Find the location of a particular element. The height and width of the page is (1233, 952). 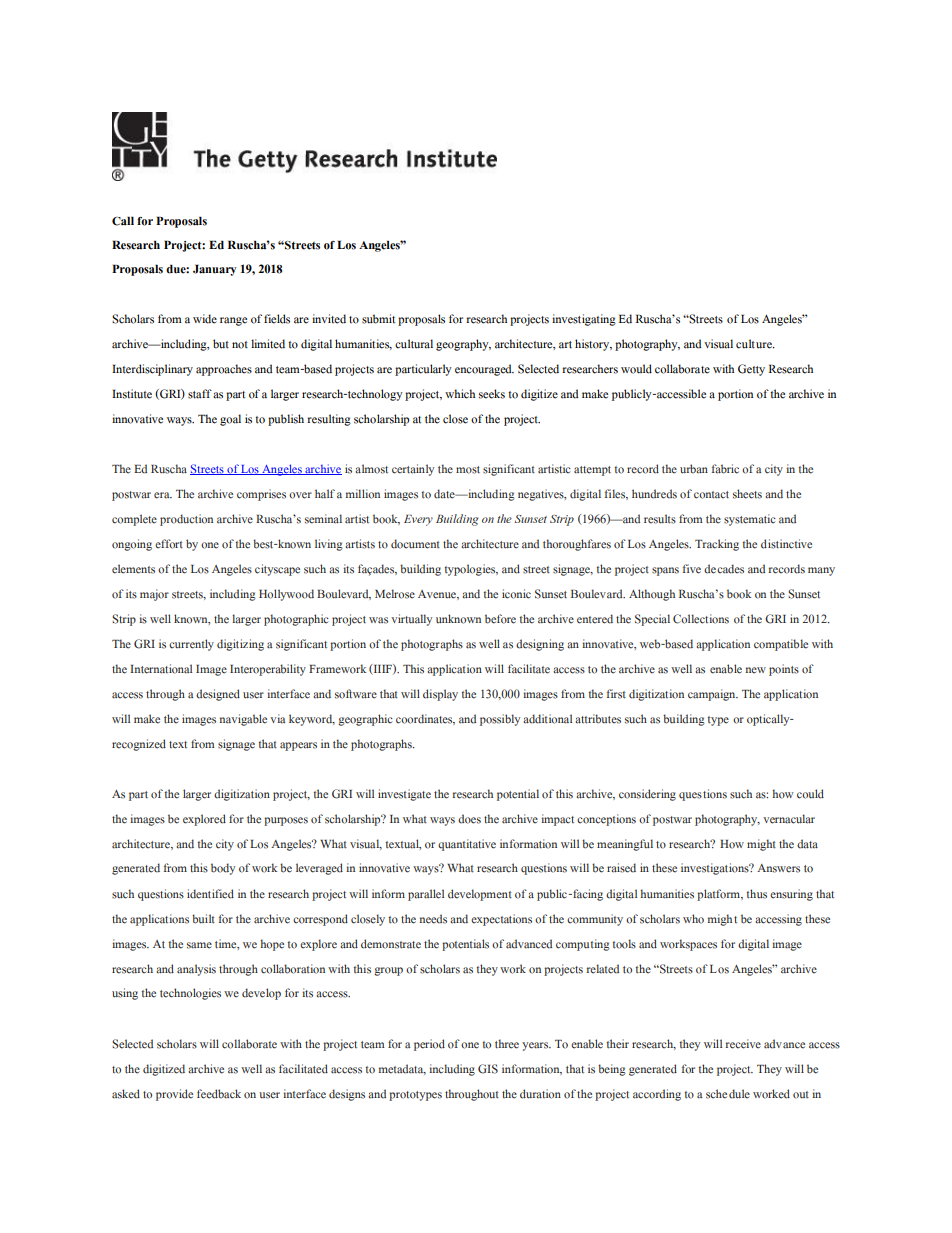

culture is located at coordinates (755, 344).
